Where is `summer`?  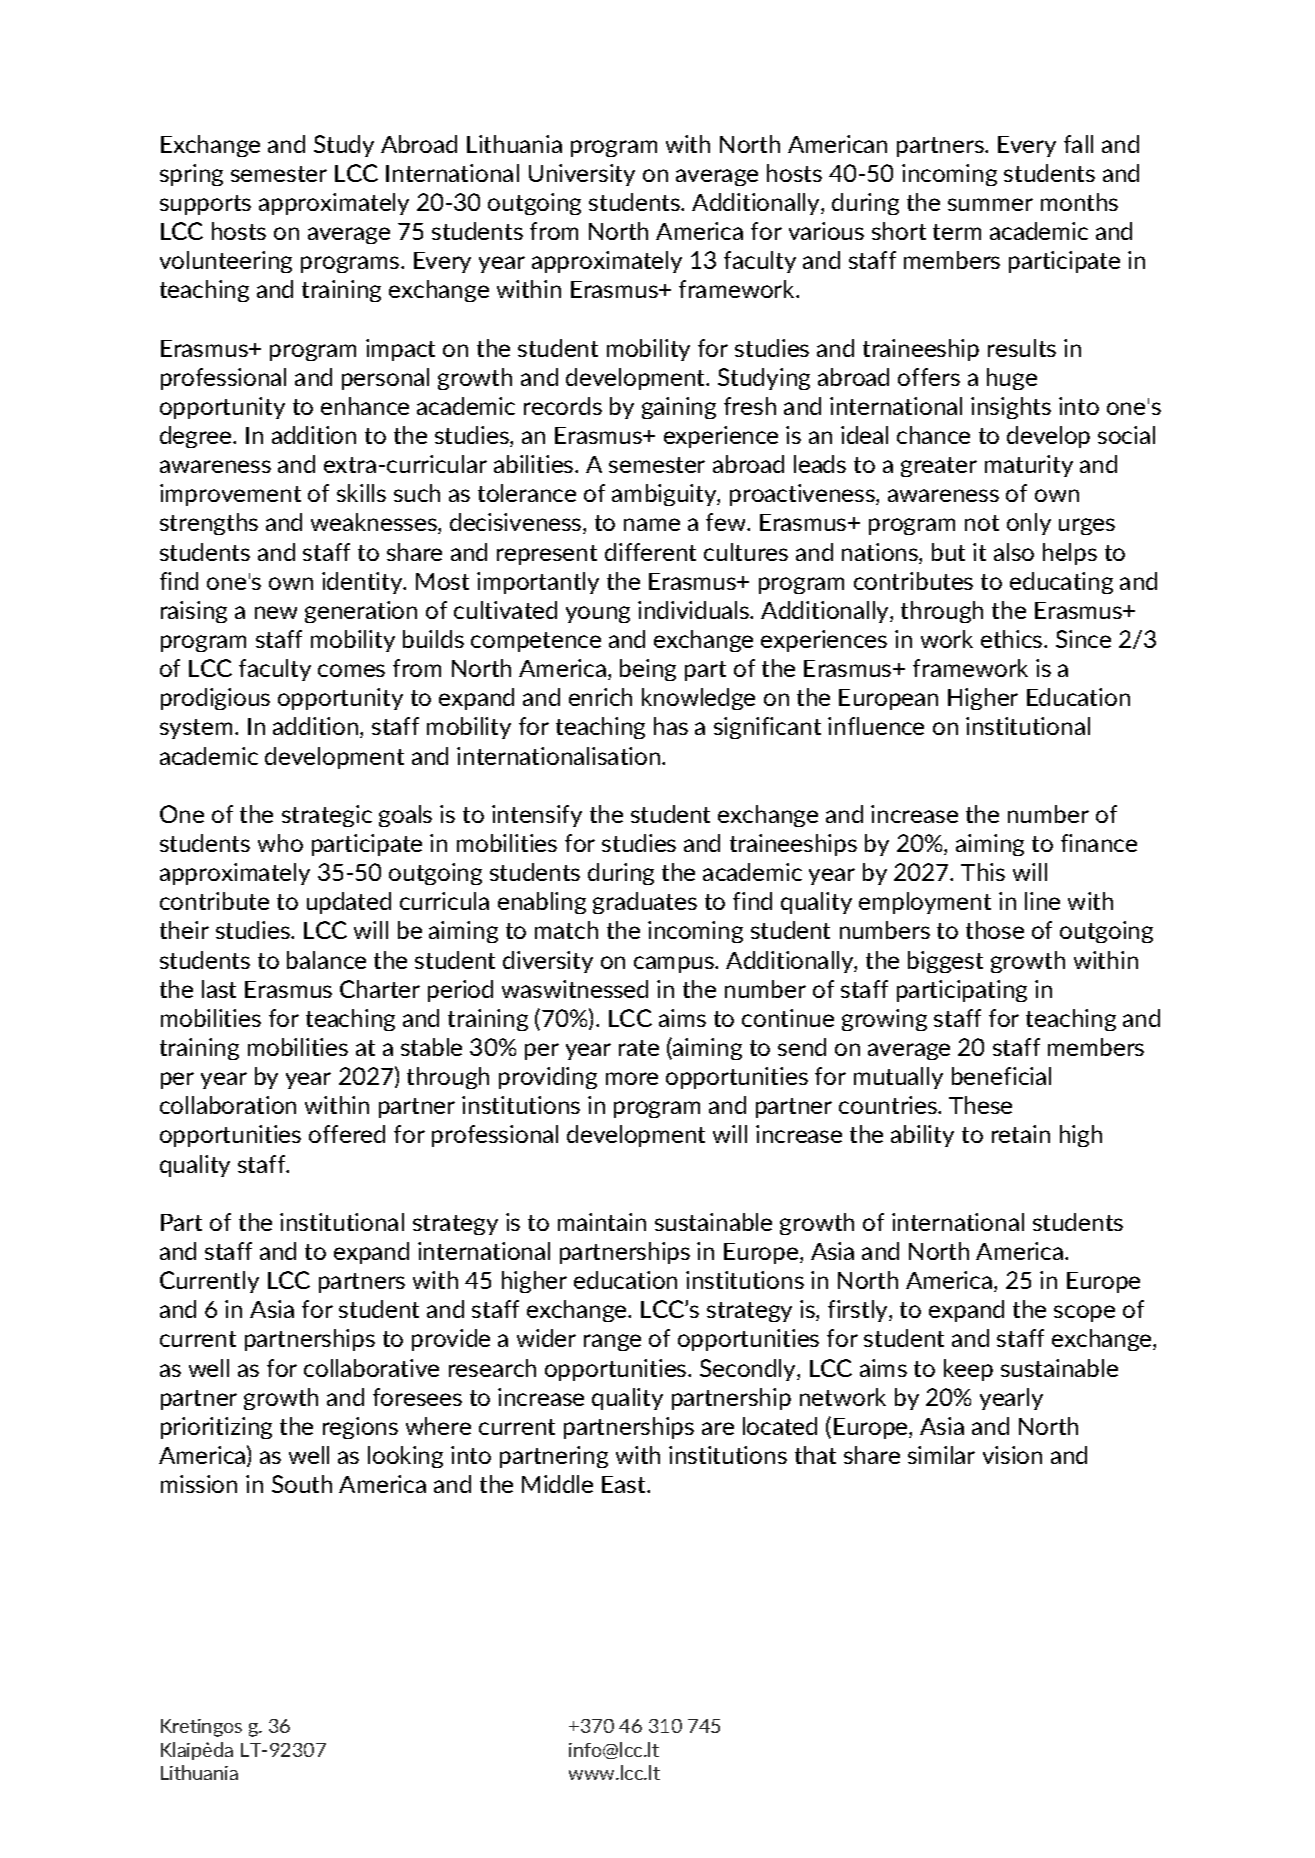
summer is located at coordinates (990, 204).
